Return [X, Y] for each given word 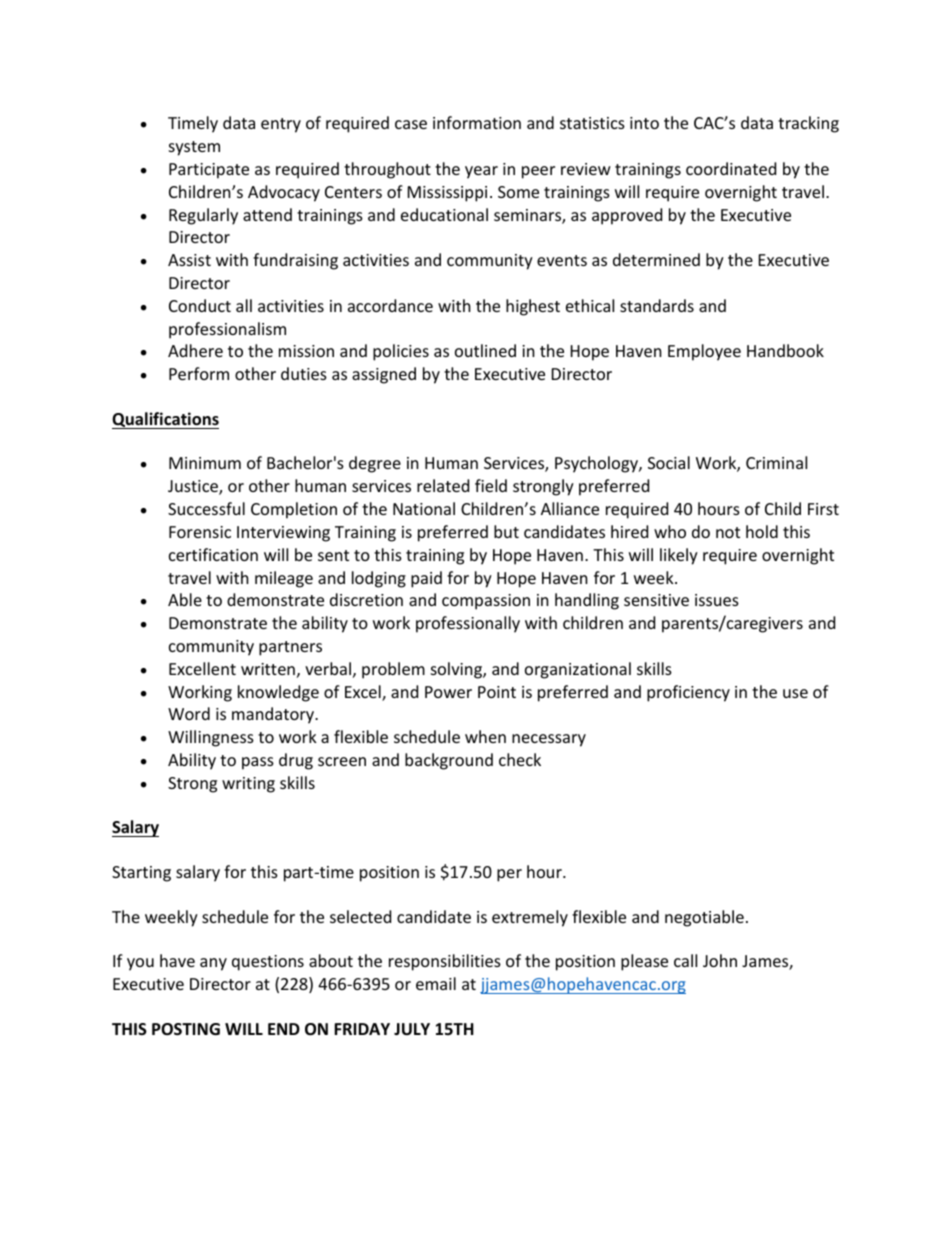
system [194, 148]
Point [497, 692]
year [481, 172]
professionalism [227, 330]
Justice [194, 487]
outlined [485, 350]
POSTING [186, 1029]
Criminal [776, 462]
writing [248, 785]
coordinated [731, 168]
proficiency [688, 693]
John [720, 960]
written [268, 669]
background [449, 761]
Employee [704, 352]
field [491, 485]
